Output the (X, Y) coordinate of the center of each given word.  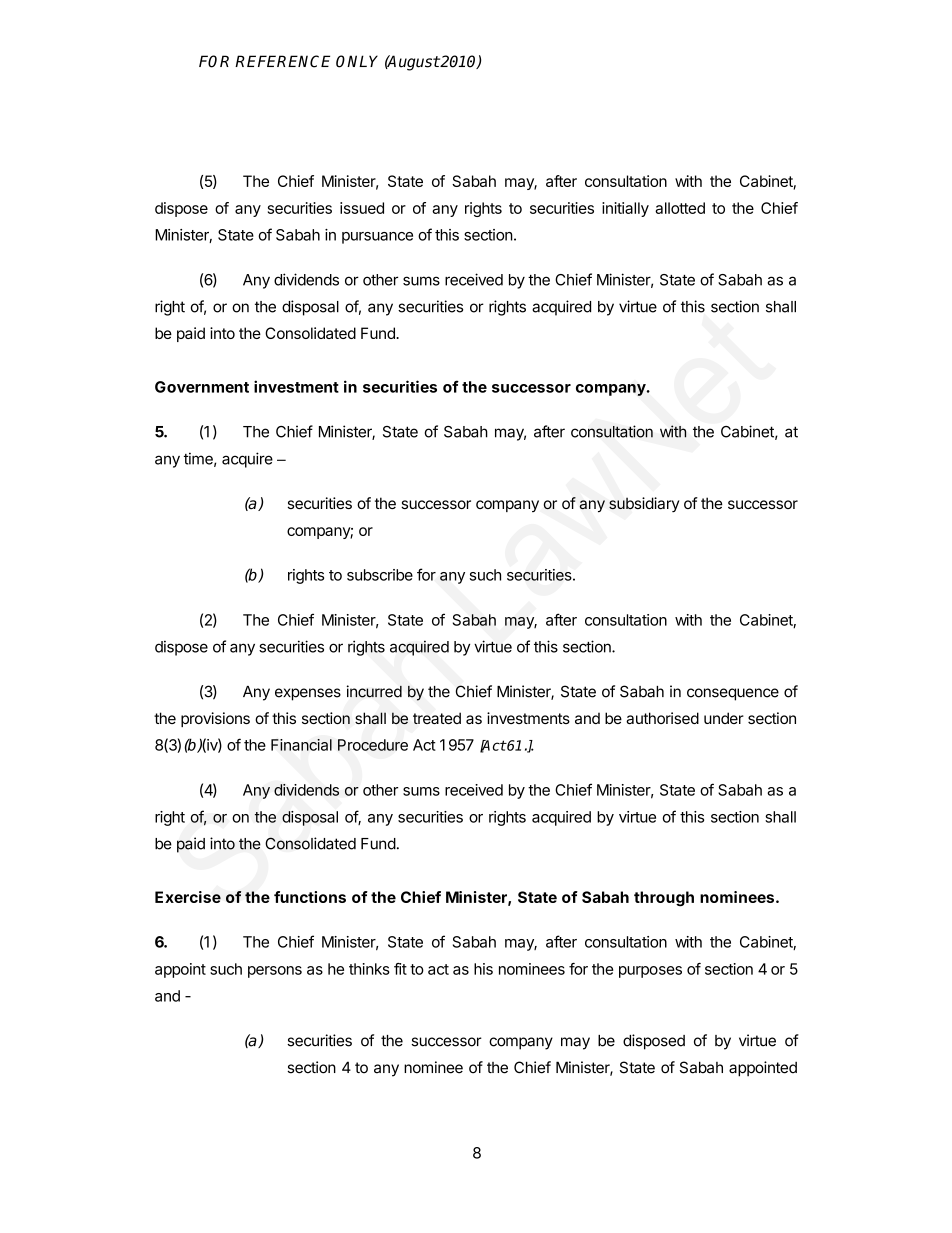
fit (400, 969)
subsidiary (644, 504)
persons (275, 972)
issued (362, 208)
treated (437, 718)
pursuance (377, 238)
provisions (215, 719)
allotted (680, 208)
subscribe (380, 575)
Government (202, 387)
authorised (662, 718)
